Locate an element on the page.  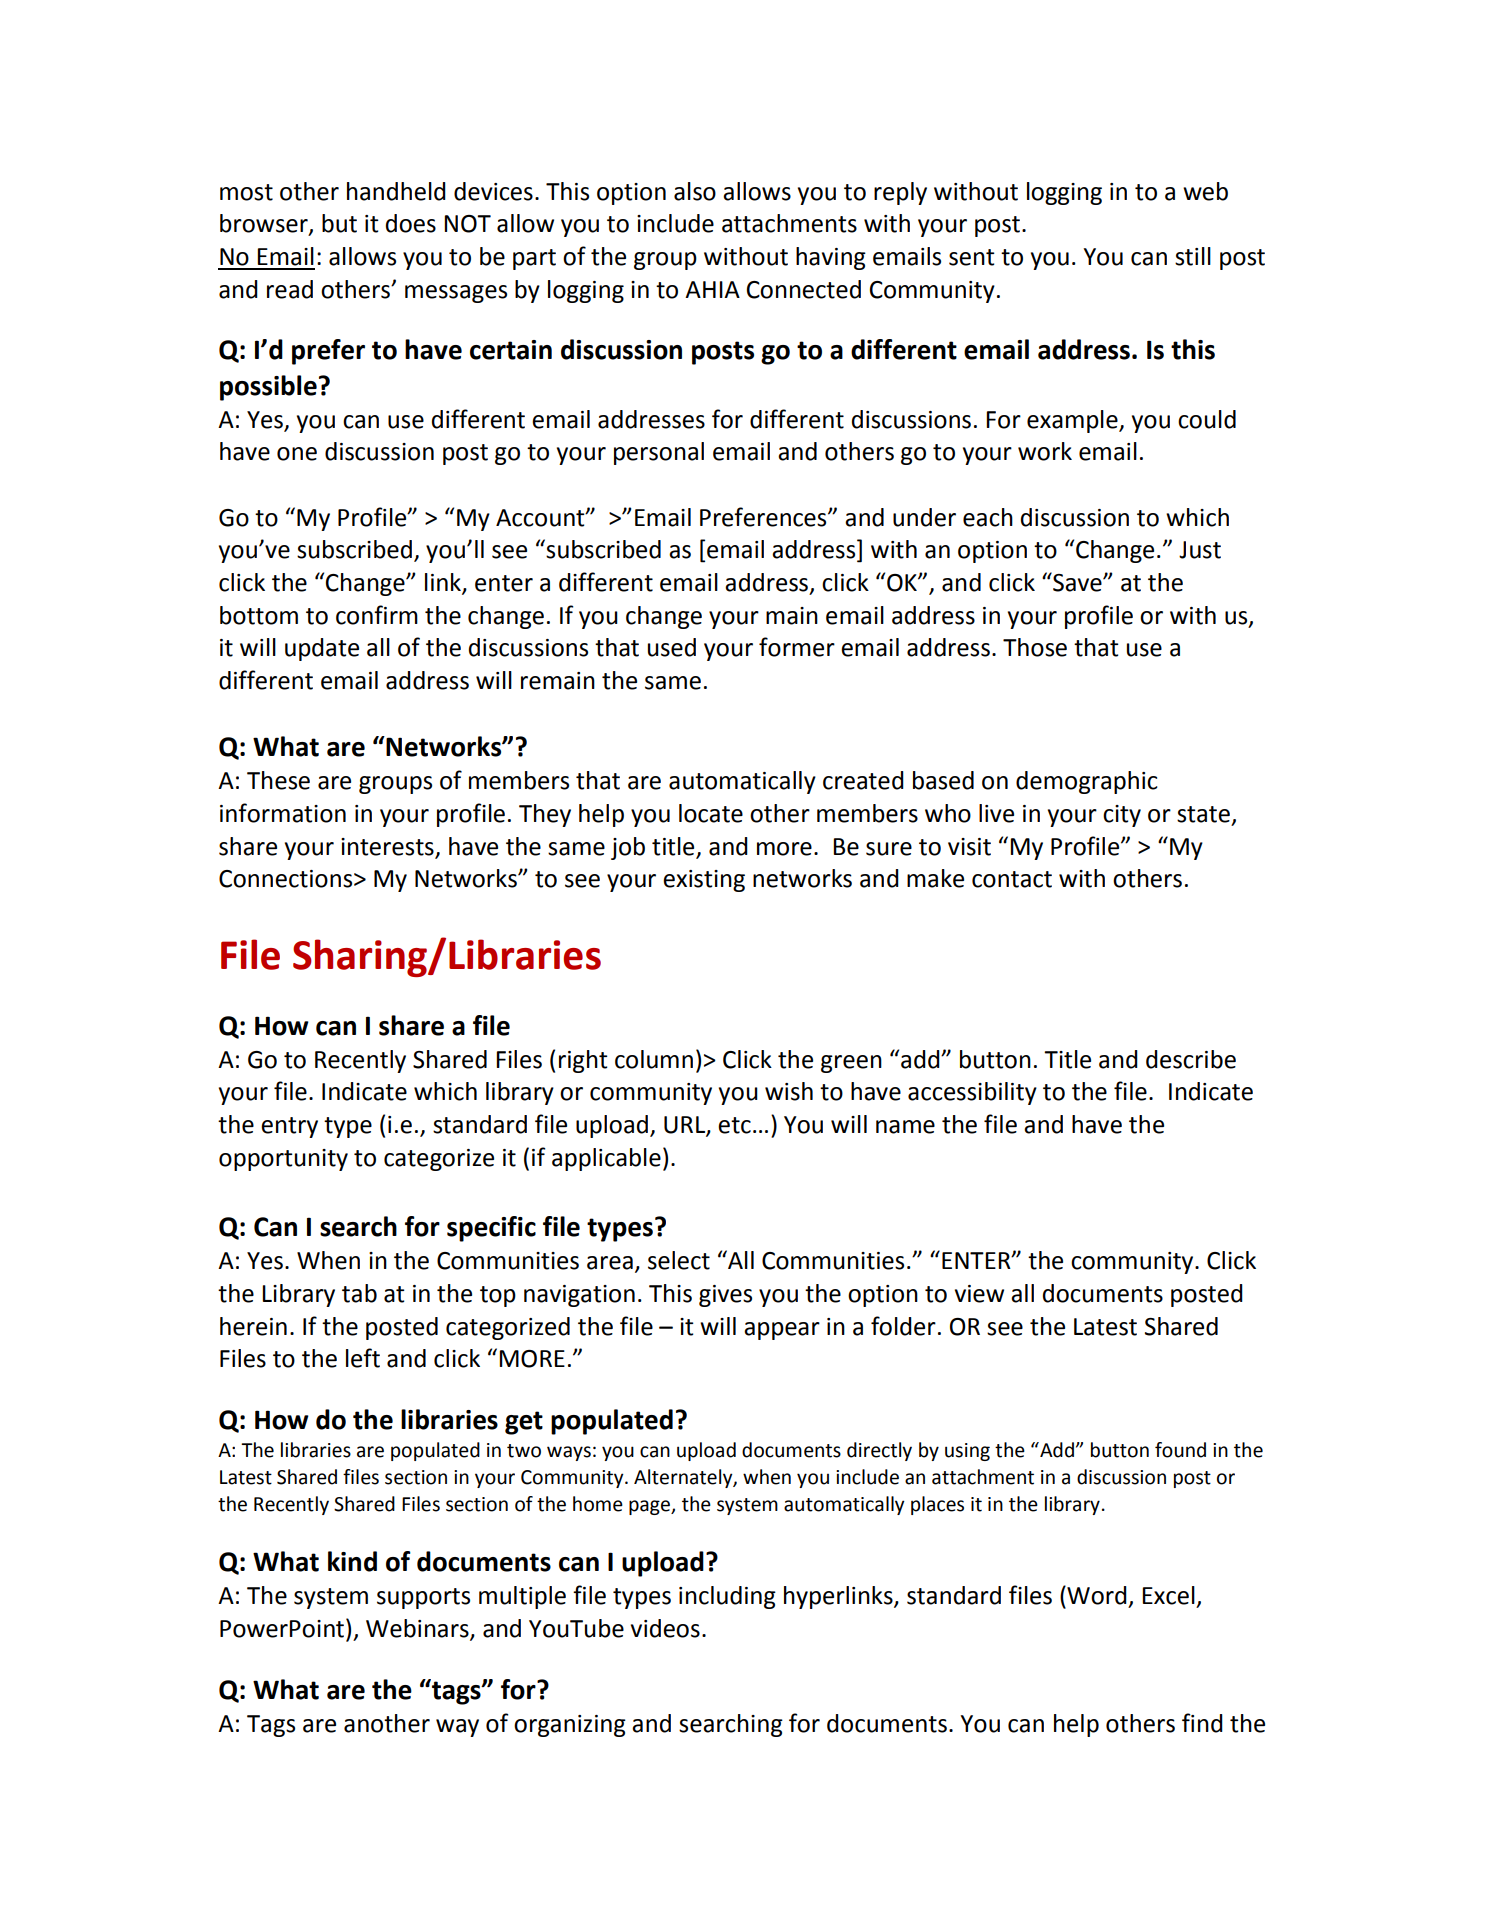
contact is located at coordinates (1012, 879).
